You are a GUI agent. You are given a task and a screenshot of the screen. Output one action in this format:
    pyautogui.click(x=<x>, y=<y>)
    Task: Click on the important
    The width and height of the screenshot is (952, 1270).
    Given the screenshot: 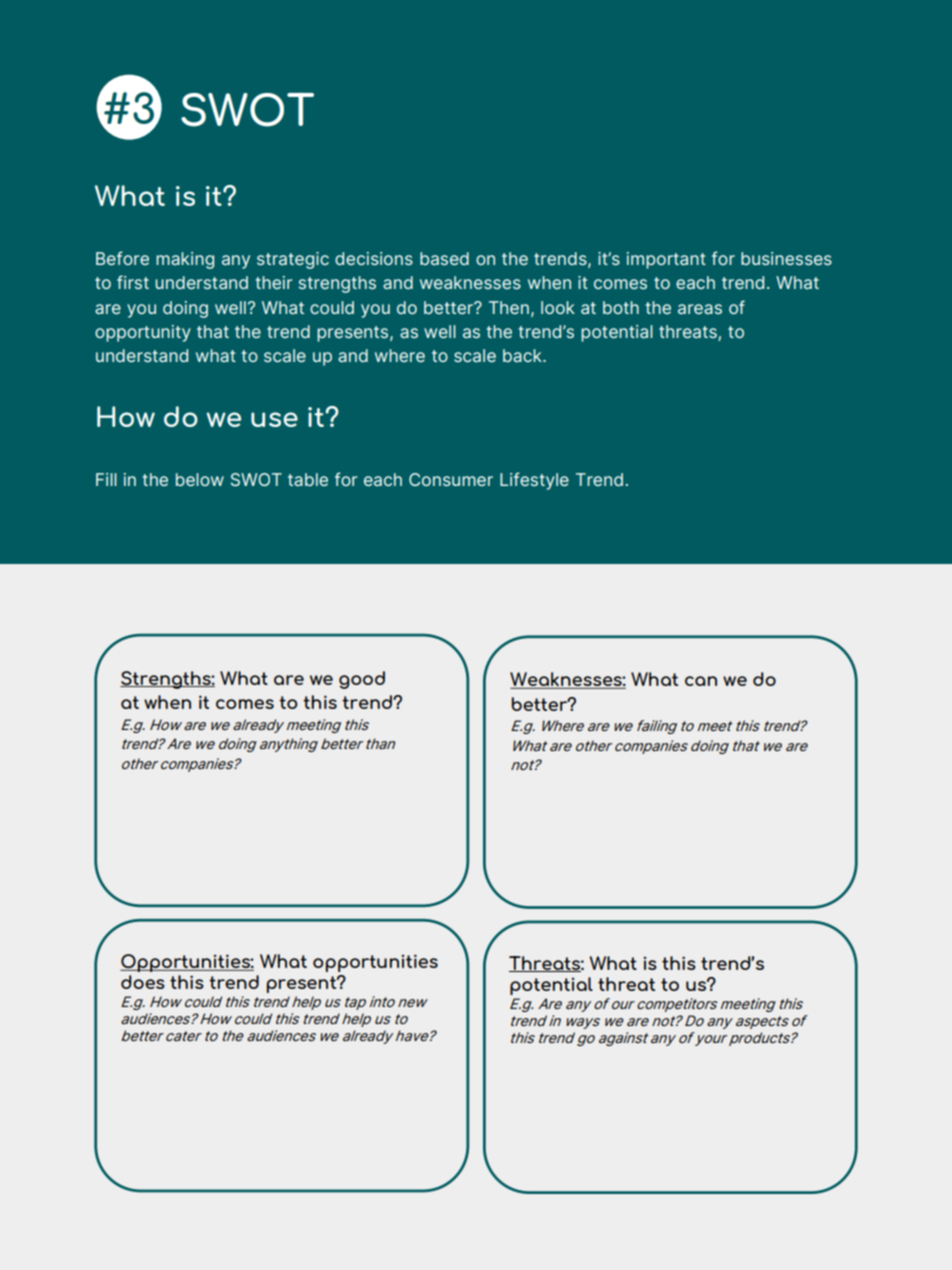 What is the action you would take?
    pyautogui.click(x=666, y=260)
